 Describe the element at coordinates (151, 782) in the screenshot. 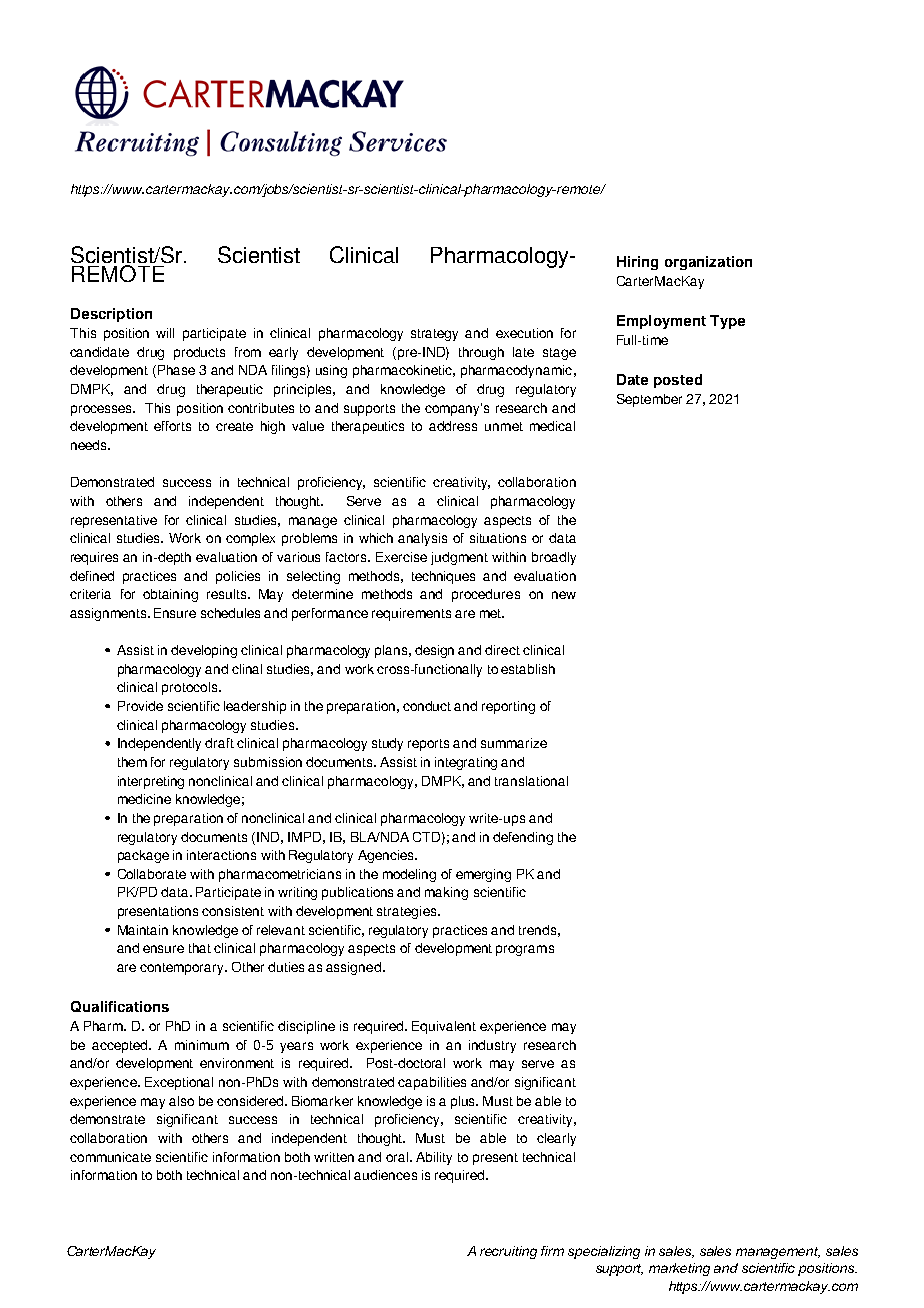

I see `interpreting` at that location.
